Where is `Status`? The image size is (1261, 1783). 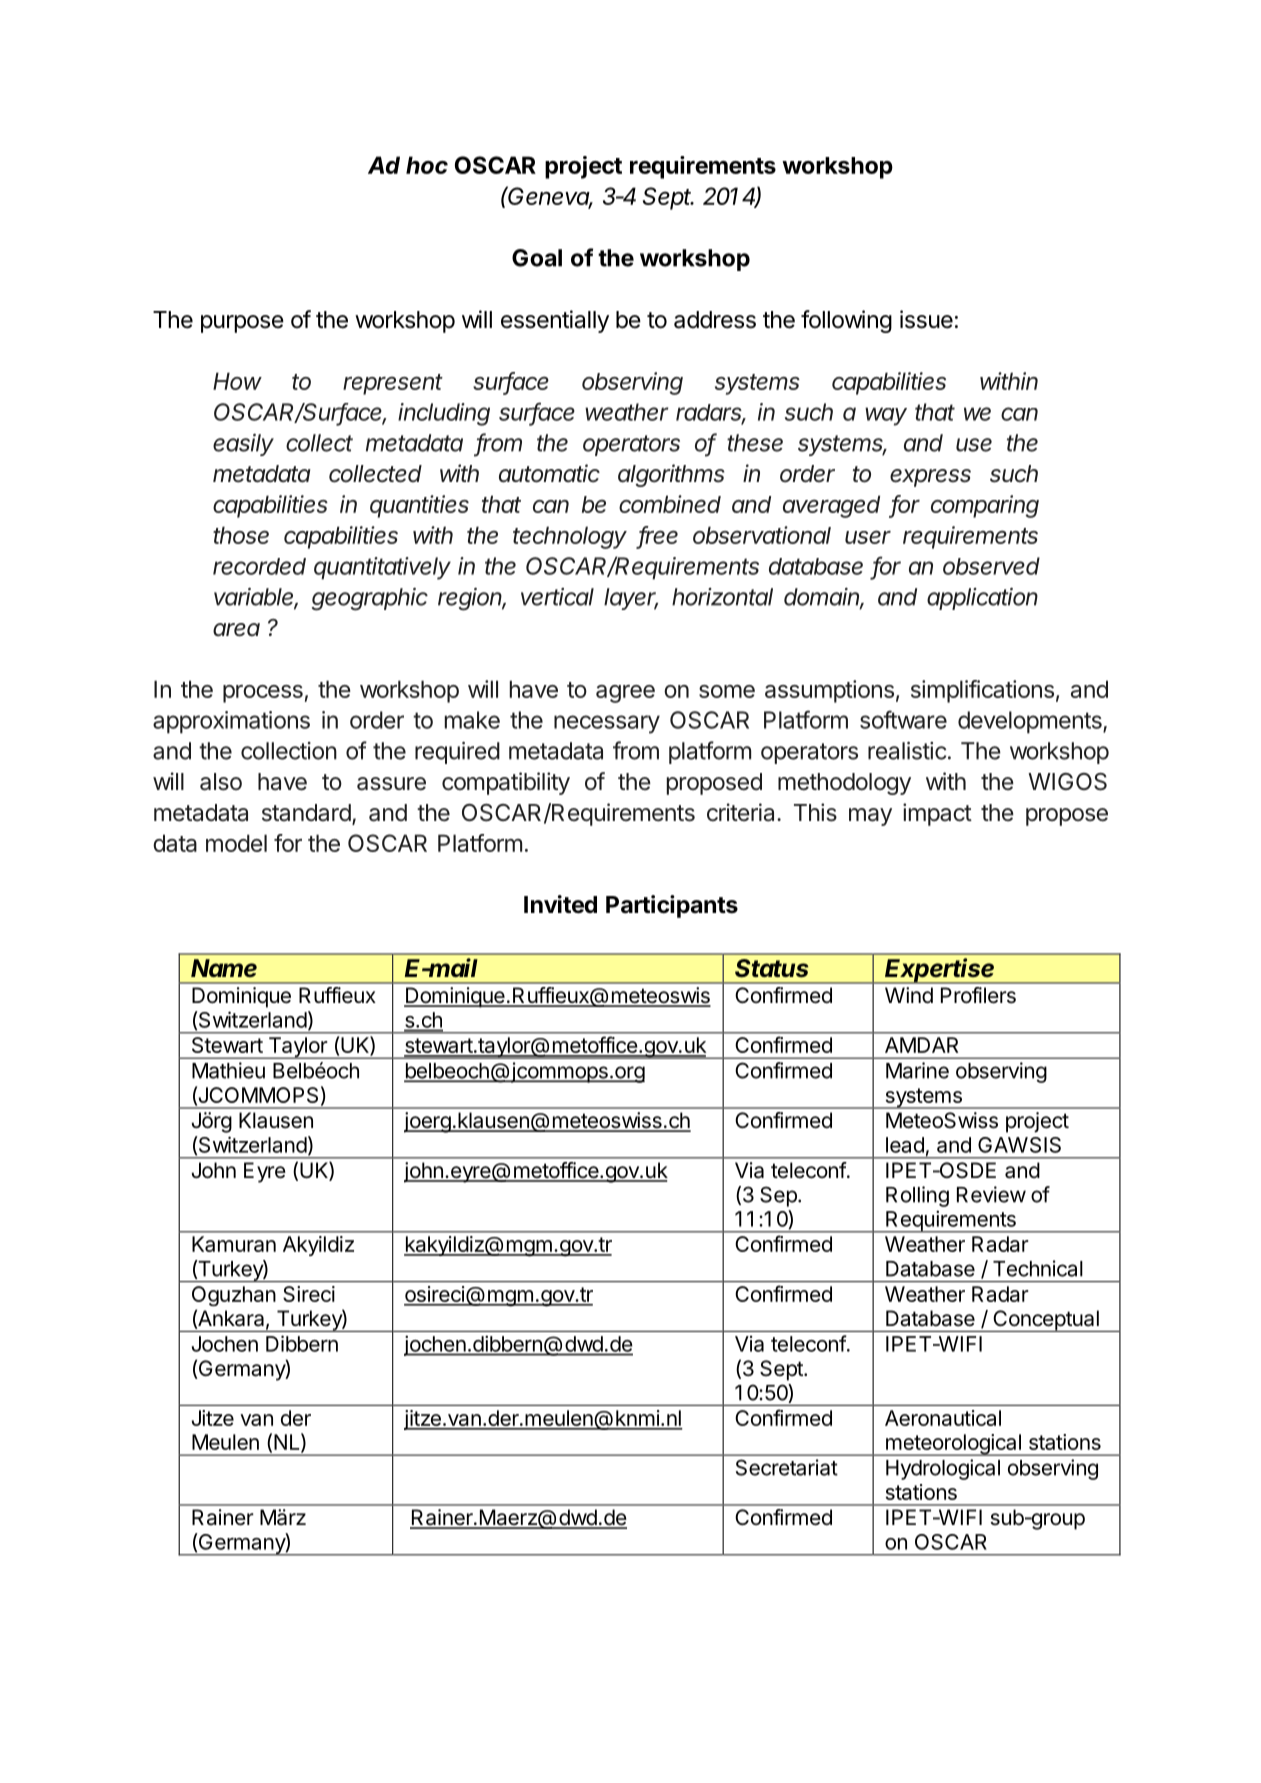 Status is located at coordinates (772, 968).
